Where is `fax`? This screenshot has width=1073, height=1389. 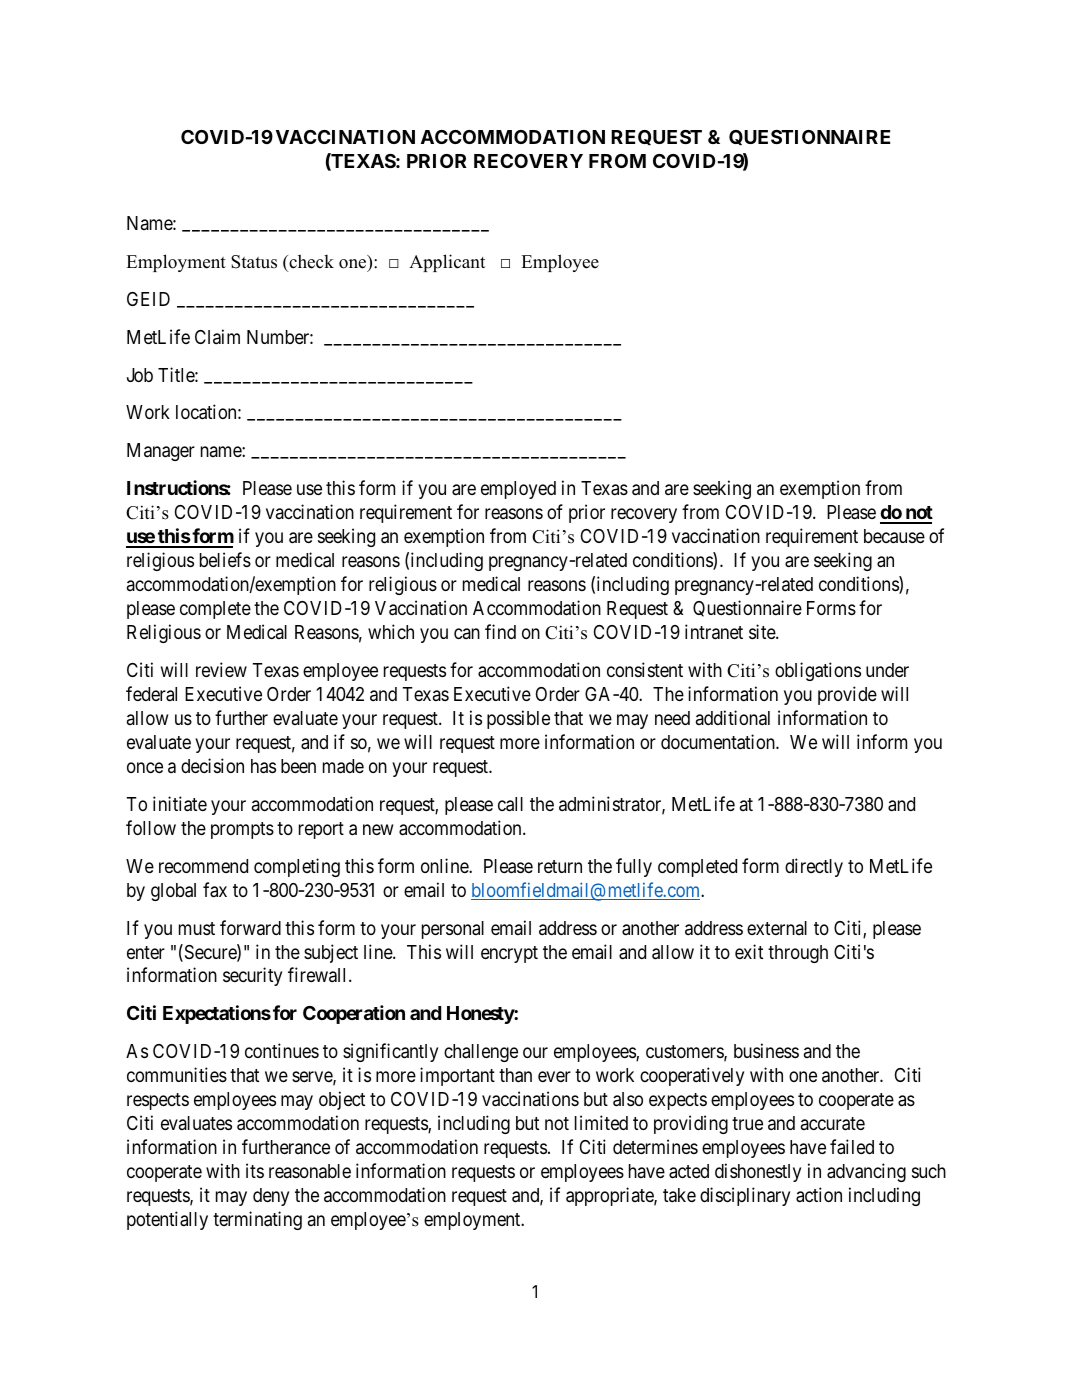
fax is located at coordinates (215, 889).
